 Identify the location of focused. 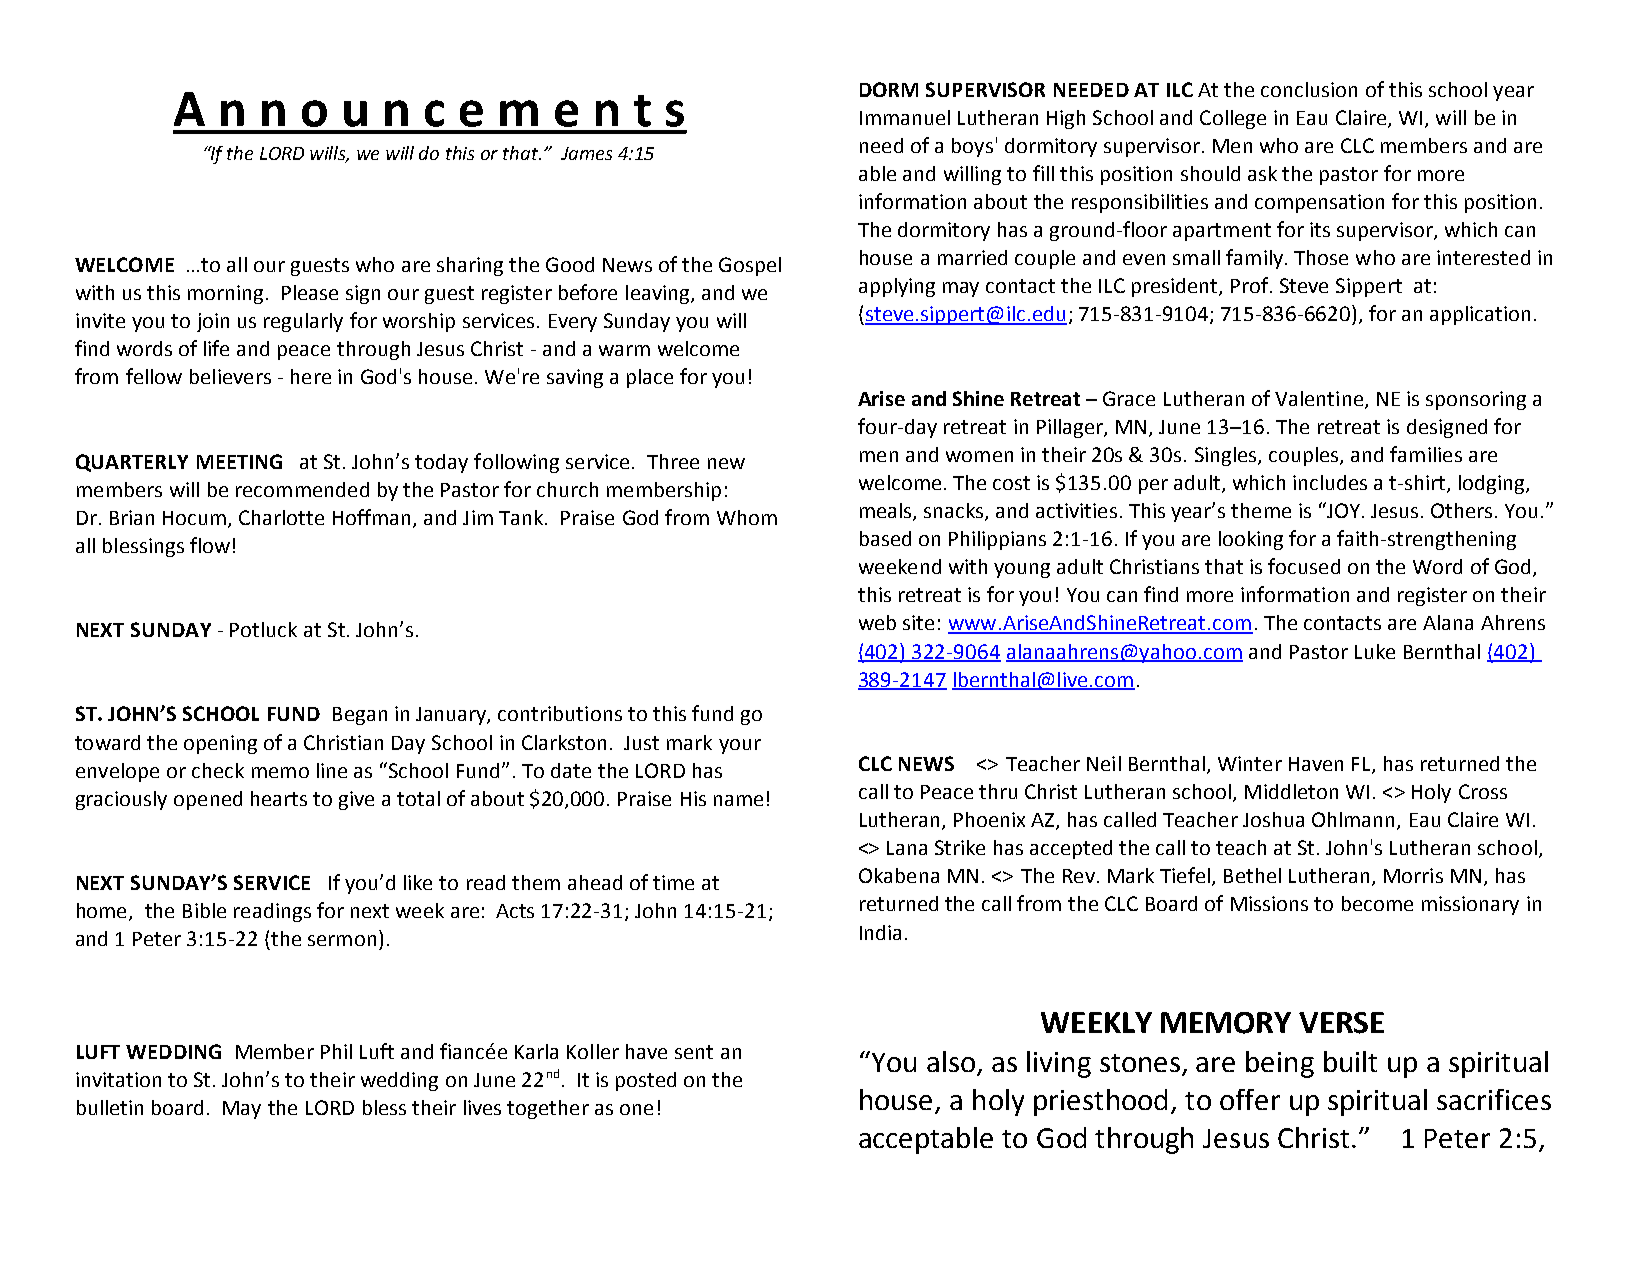
(1304, 566).
